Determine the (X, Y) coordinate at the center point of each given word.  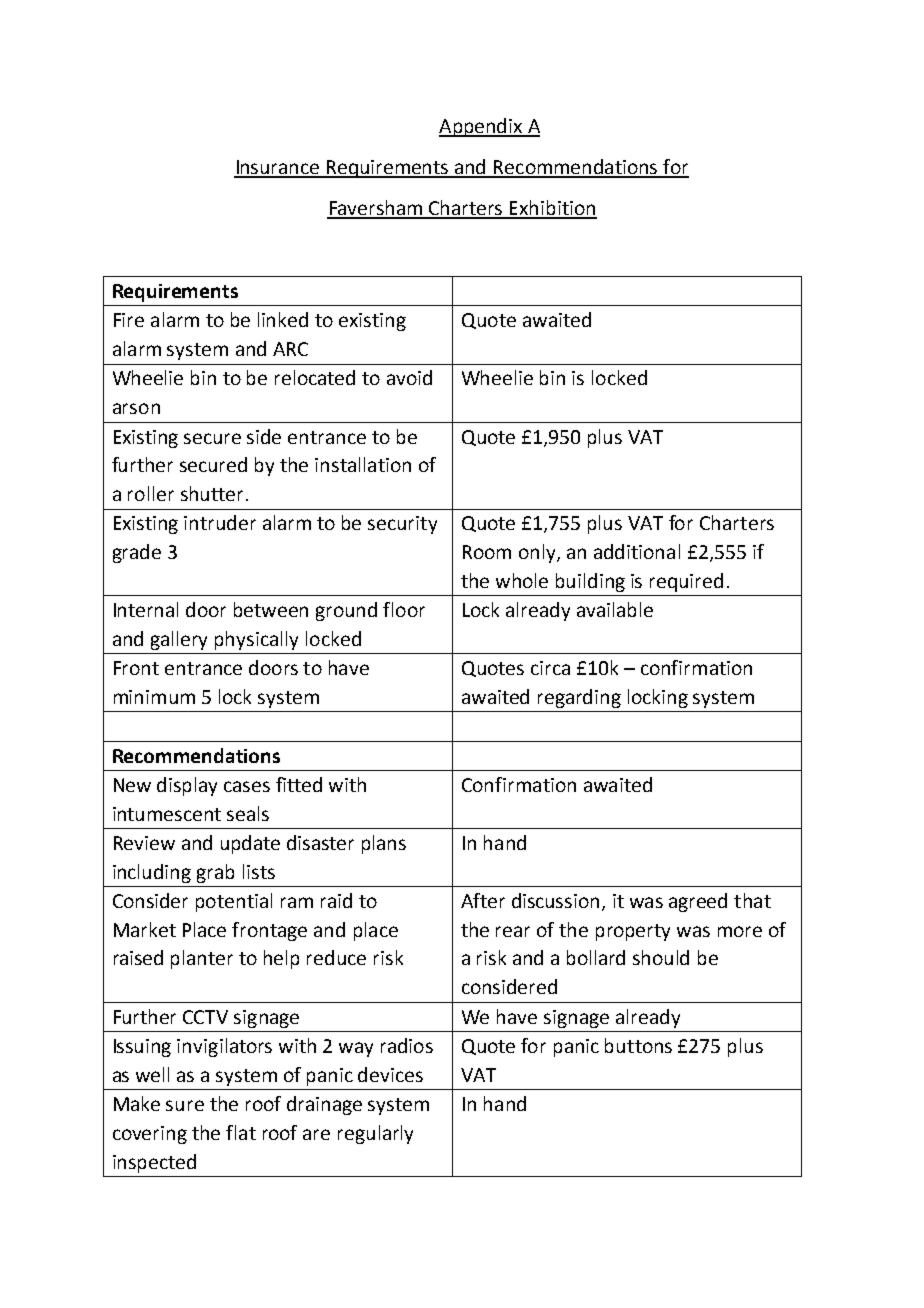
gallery (179, 640)
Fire (129, 320)
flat (241, 1132)
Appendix (482, 127)
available (615, 609)
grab (215, 873)
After (483, 900)
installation (363, 464)
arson (136, 408)
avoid (409, 377)
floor (404, 609)
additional (637, 551)
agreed (698, 902)
